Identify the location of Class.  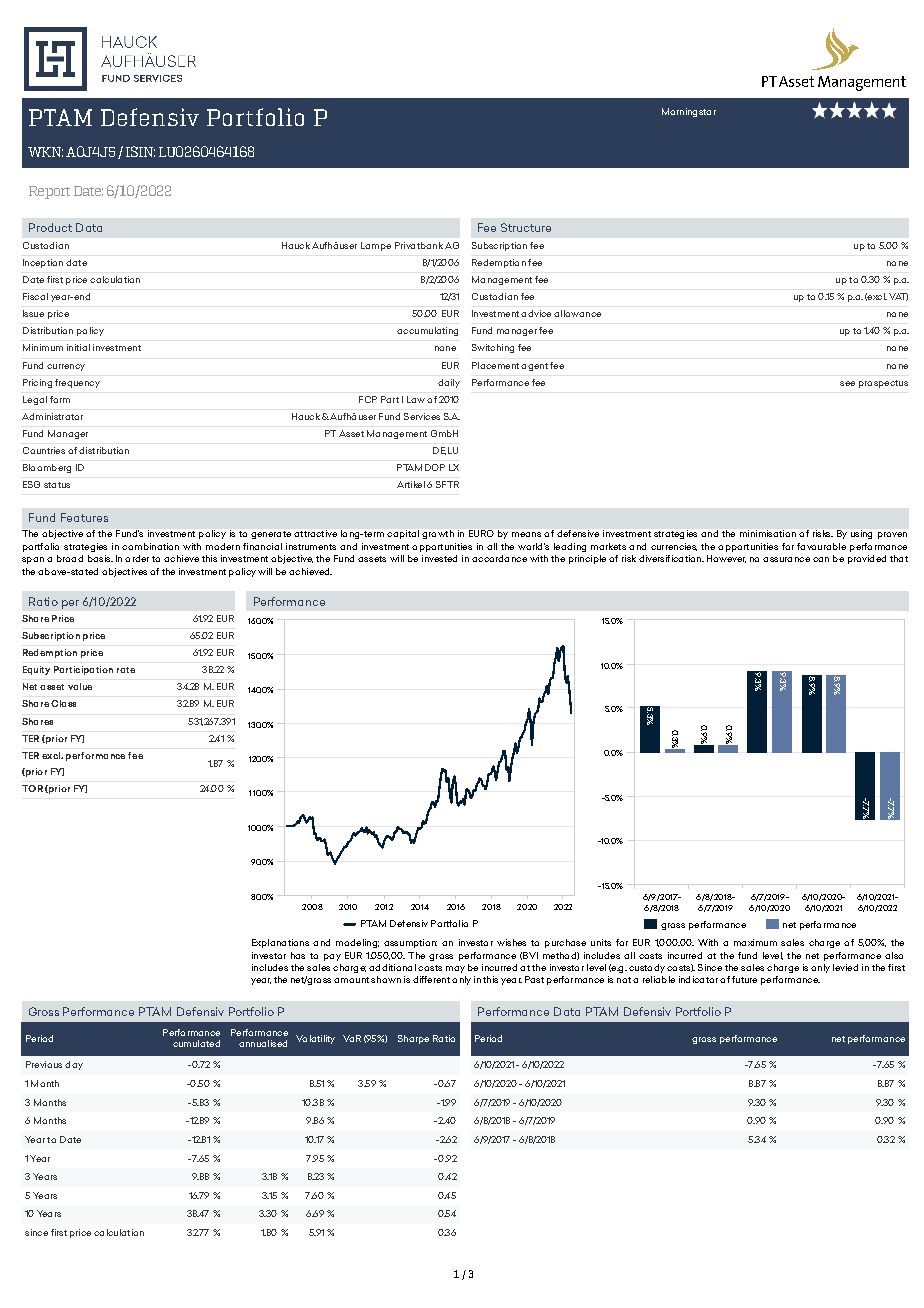
(63, 703).
